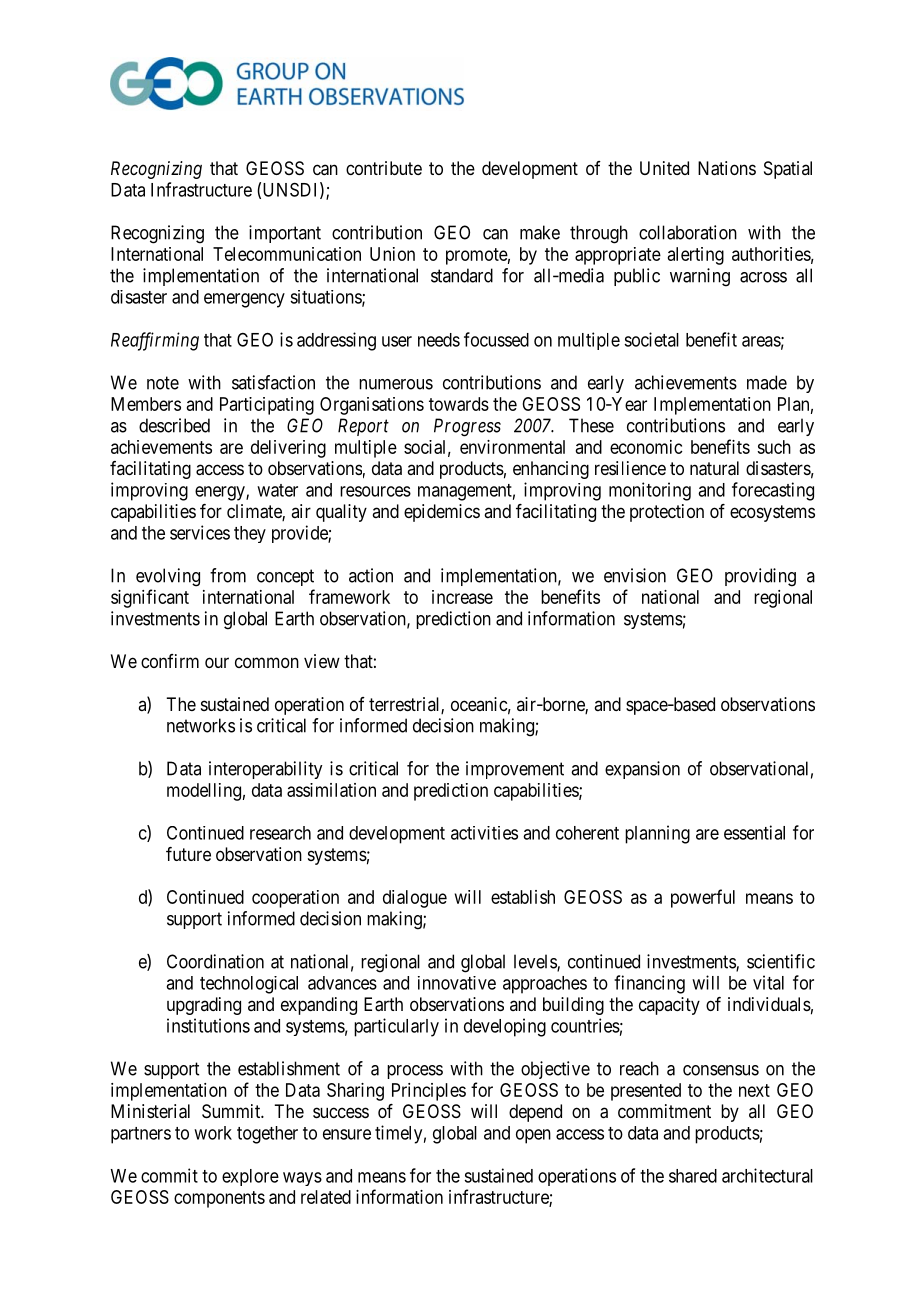 This image has height=1308, width=924. I want to click on essential, so click(754, 832).
